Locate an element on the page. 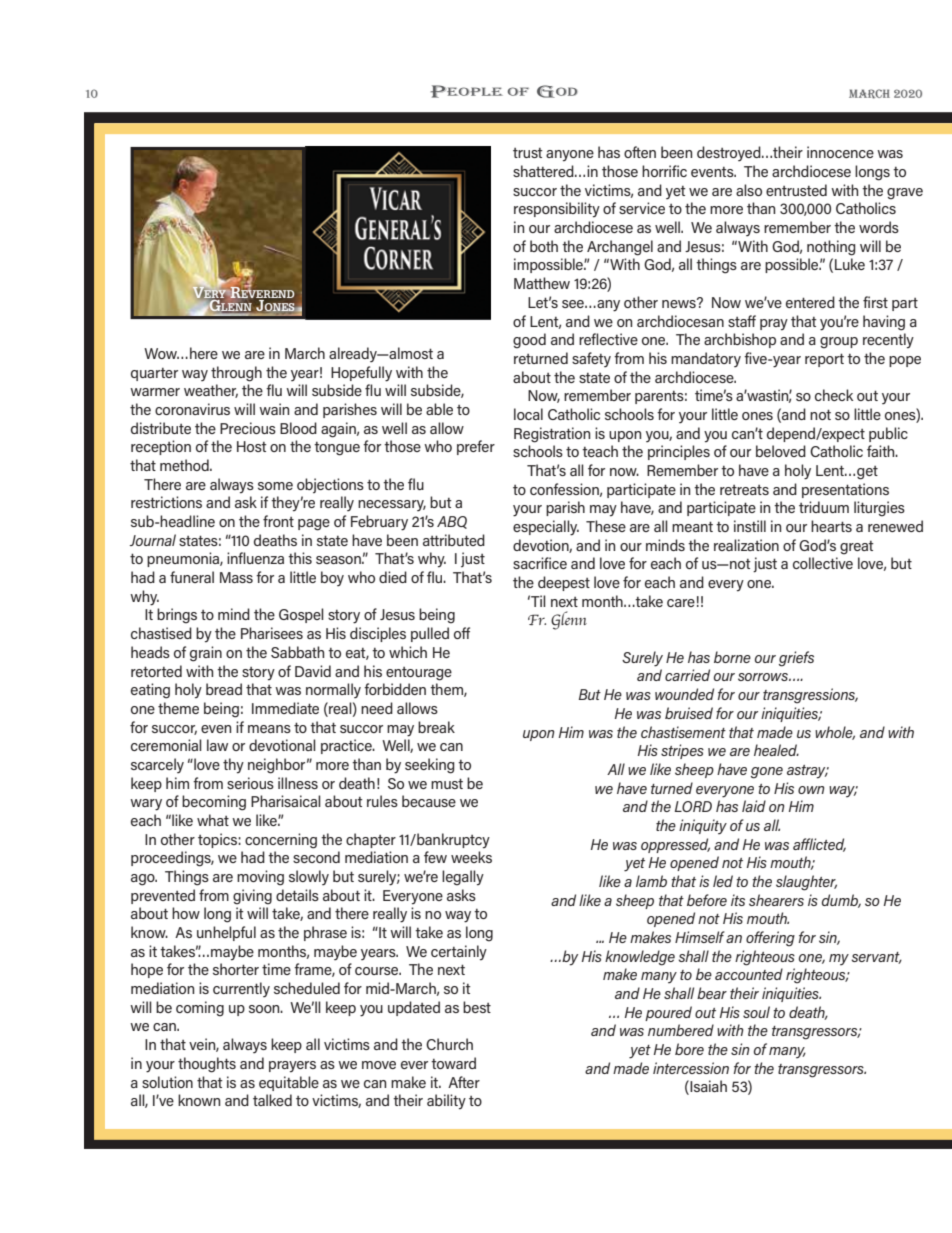  responsibility is located at coordinates (557, 210).
